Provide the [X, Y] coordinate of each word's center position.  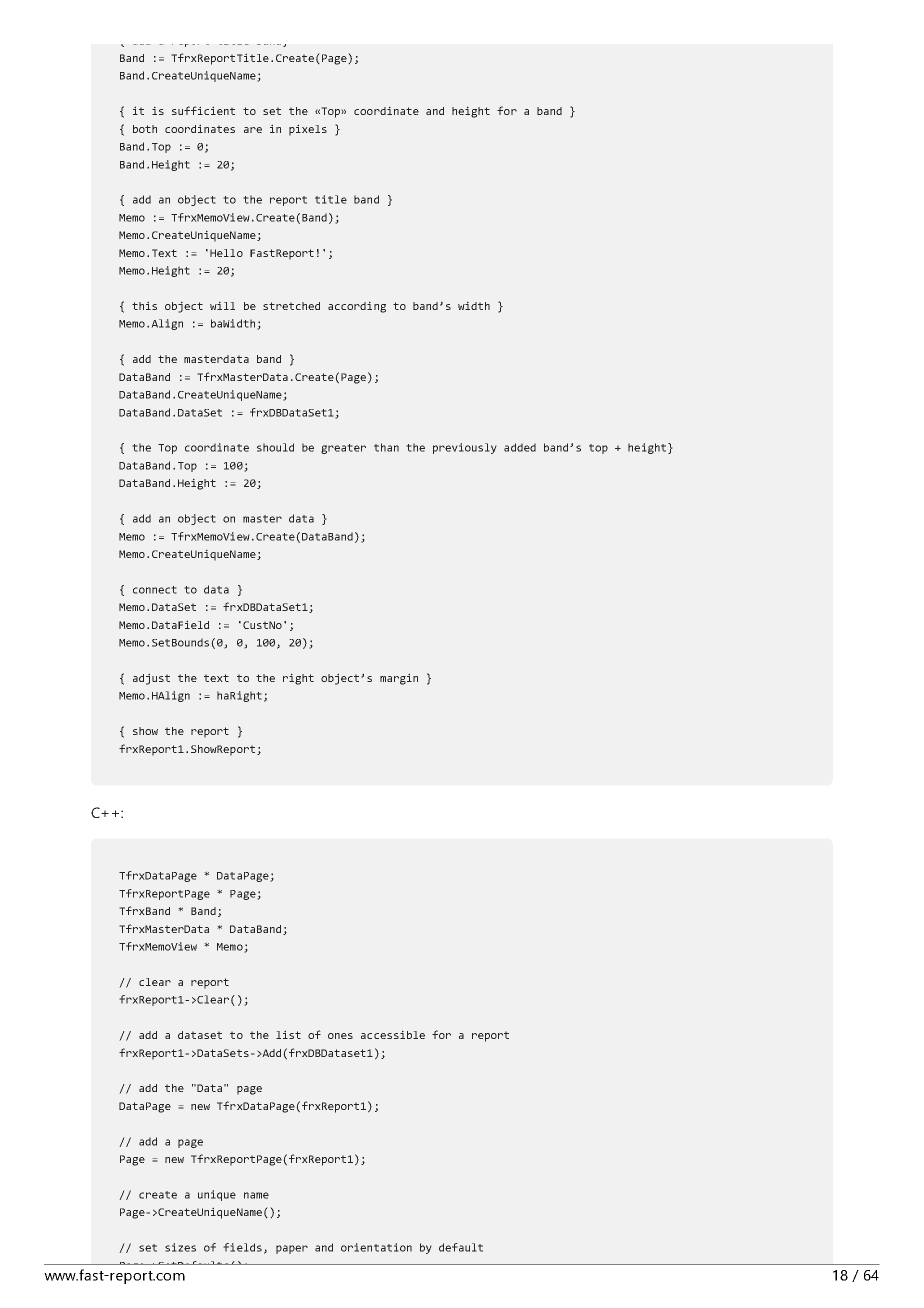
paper [292, 1249]
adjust [151, 679]
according [357, 307]
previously [465, 448]
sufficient [203, 110]
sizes [180, 1247]
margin [399, 679]
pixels [308, 130]
